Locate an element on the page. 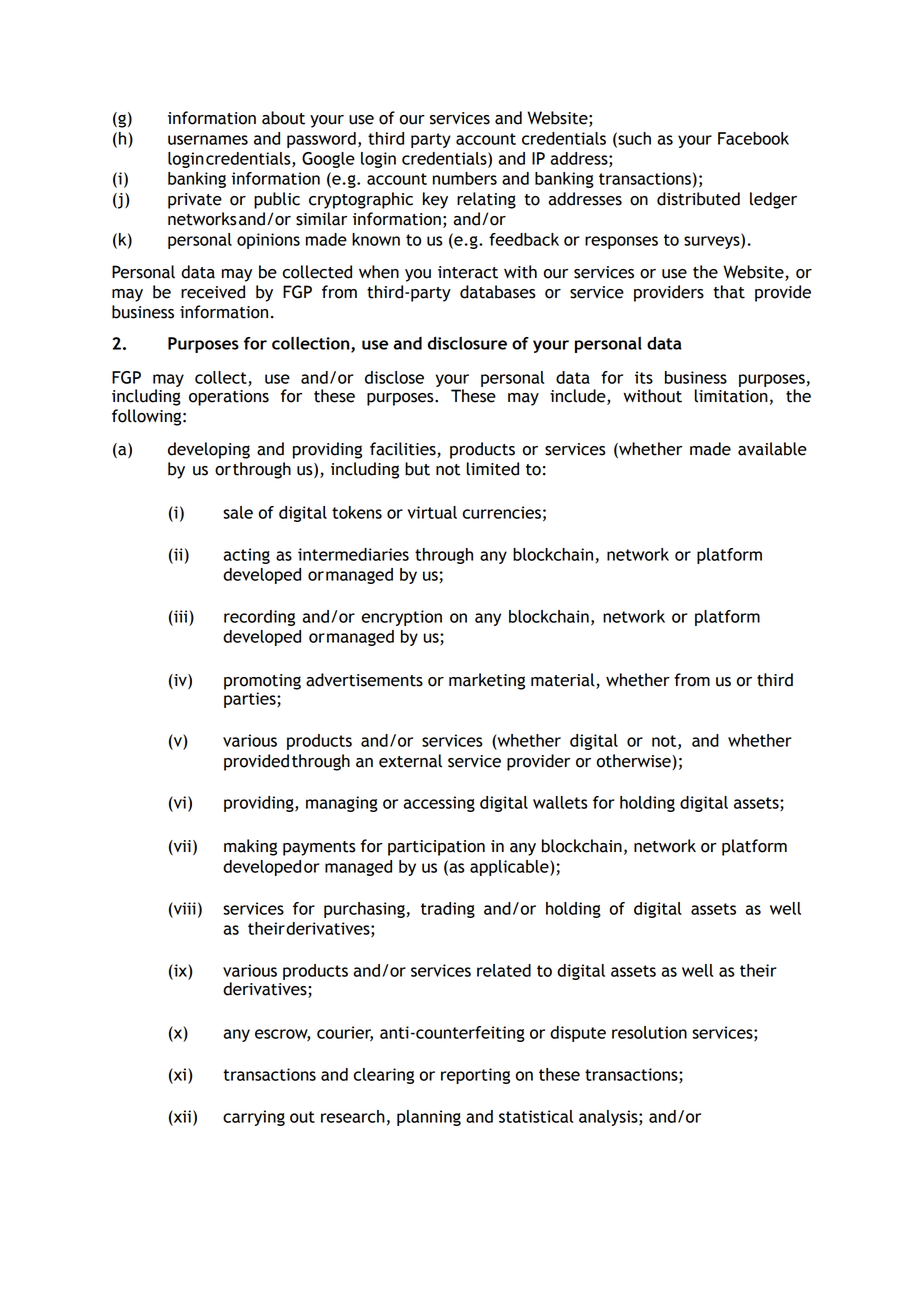  managing is located at coordinates (342, 804).
